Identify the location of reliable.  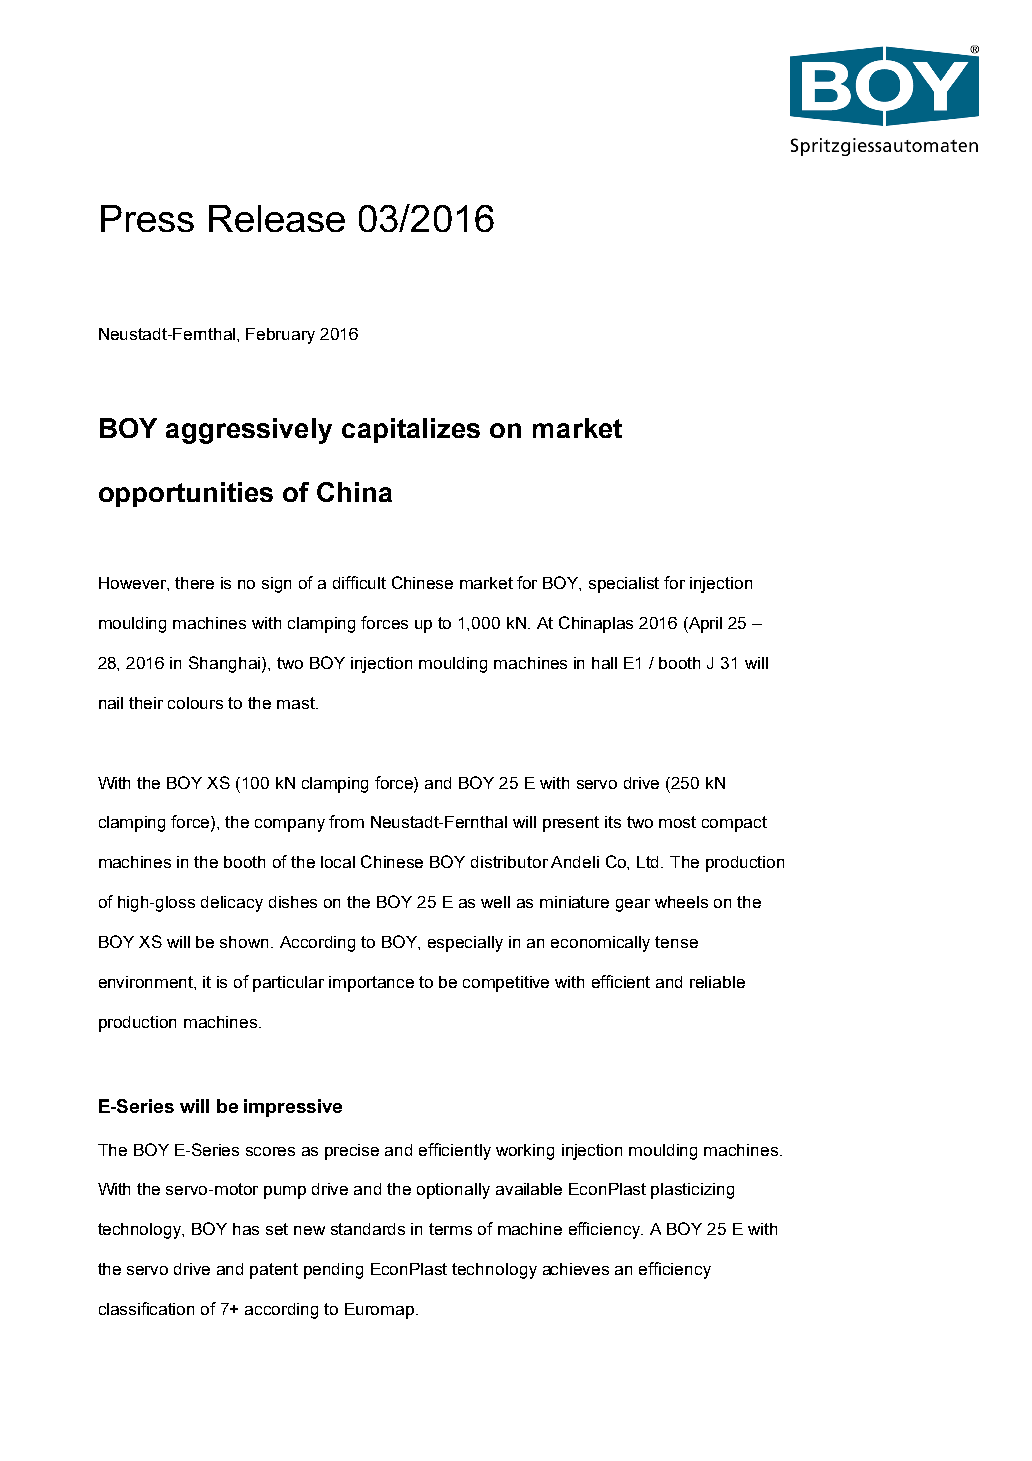
(717, 982).
